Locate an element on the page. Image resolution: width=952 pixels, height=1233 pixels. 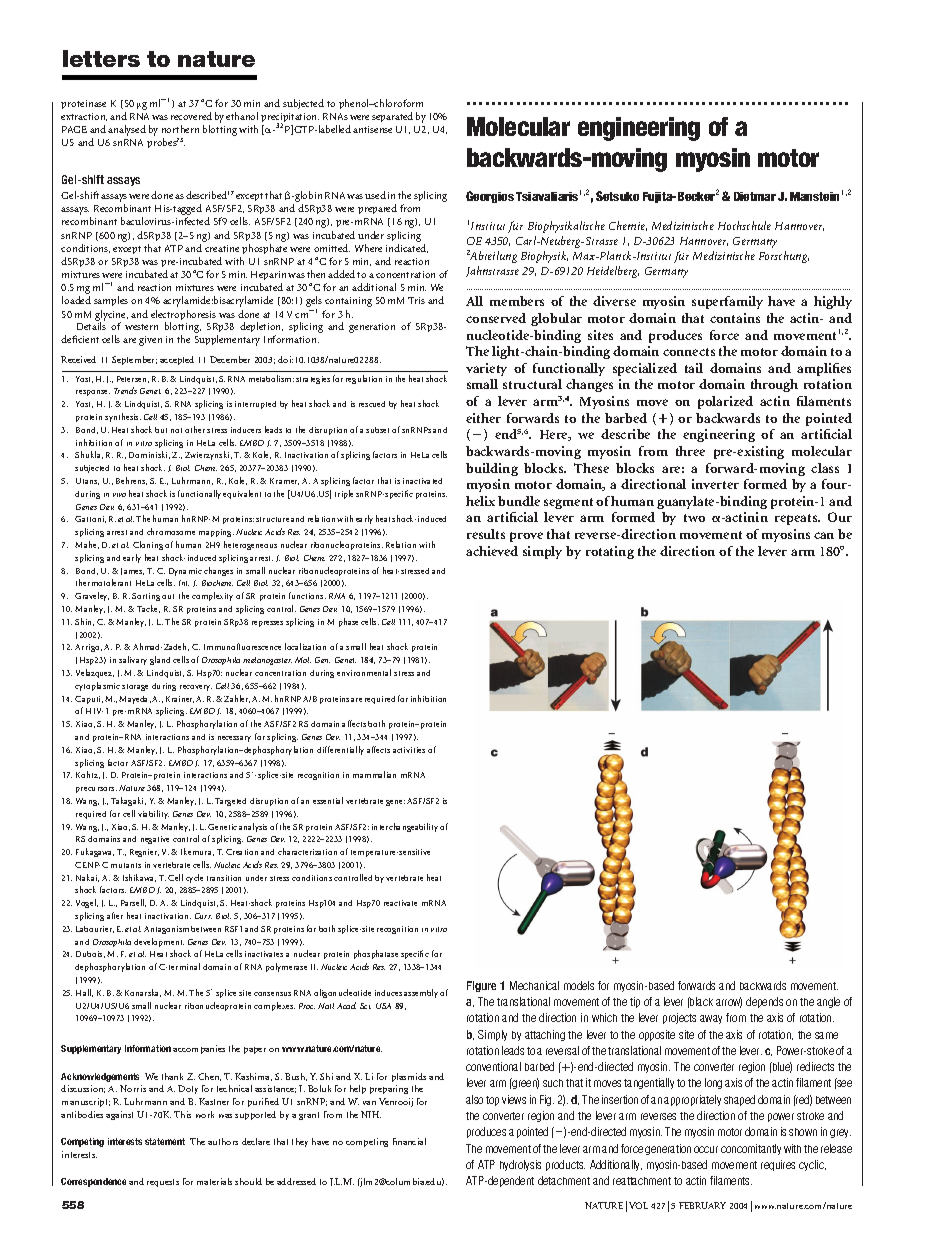
separated is located at coordinates (392, 117).
